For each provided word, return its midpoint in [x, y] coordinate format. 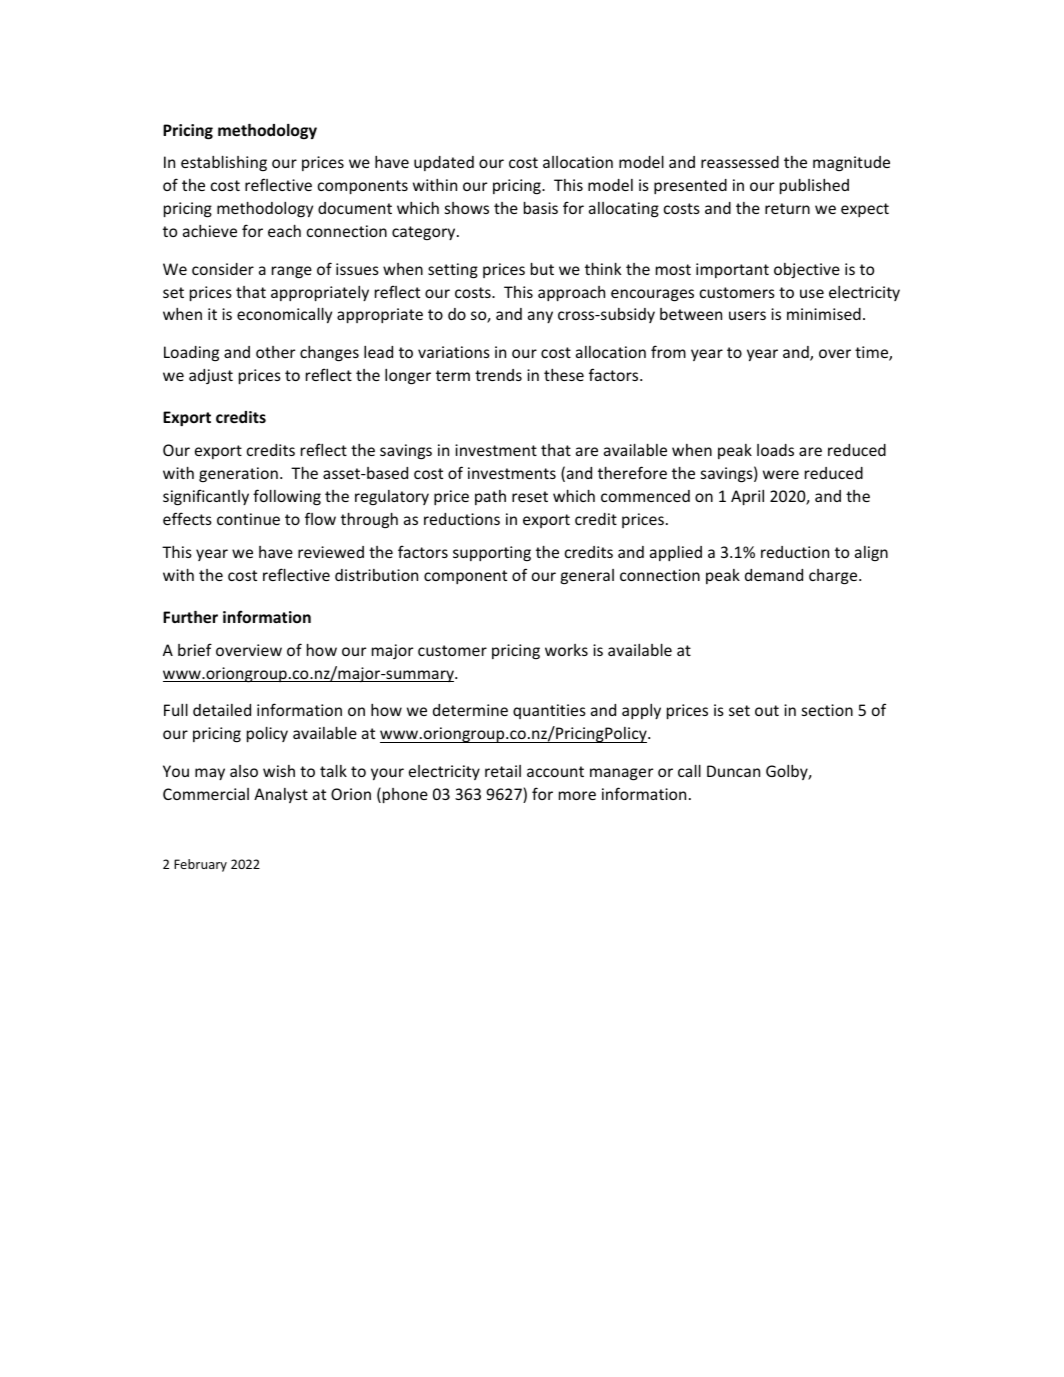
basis [541, 207]
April [747, 497]
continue [248, 519]
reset [530, 496]
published [814, 186]
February [200, 865]
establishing [224, 163]
